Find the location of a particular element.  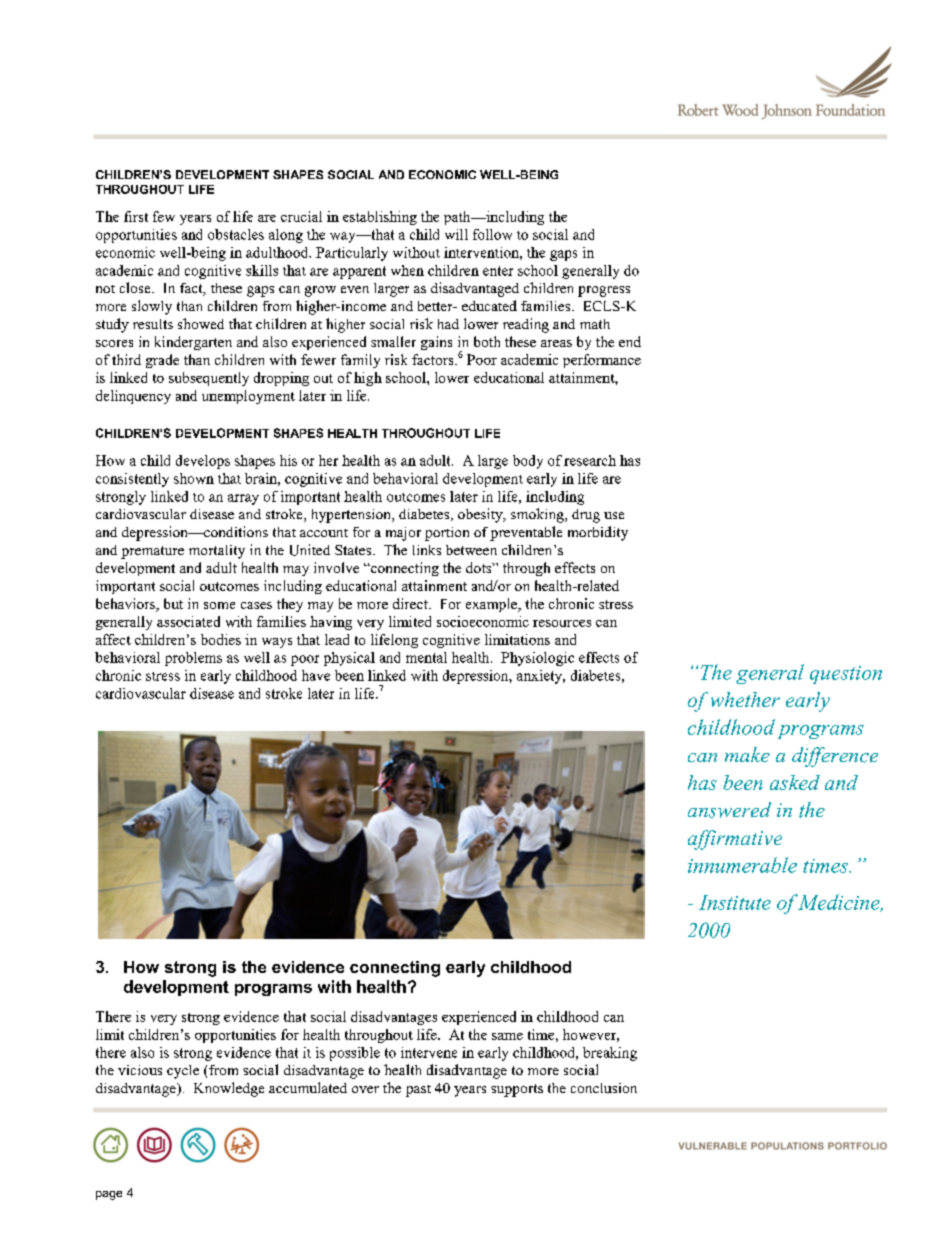

page is located at coordinates (109, 1195).
